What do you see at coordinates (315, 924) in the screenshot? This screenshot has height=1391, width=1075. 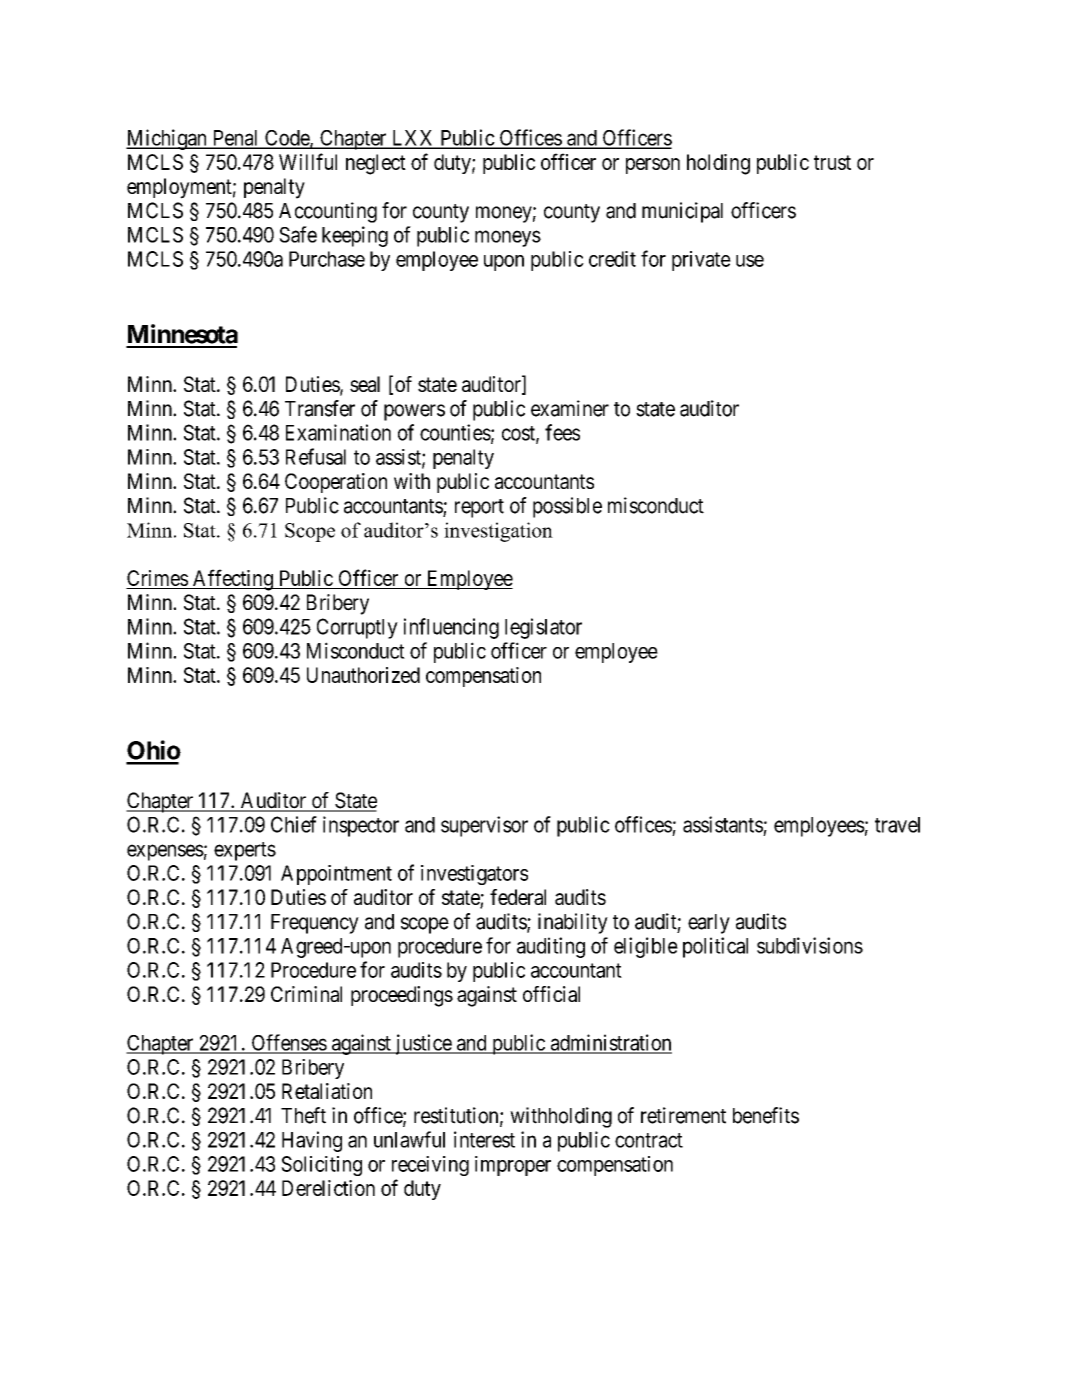 I see `Frequency` at bounding box center [315, 924].
